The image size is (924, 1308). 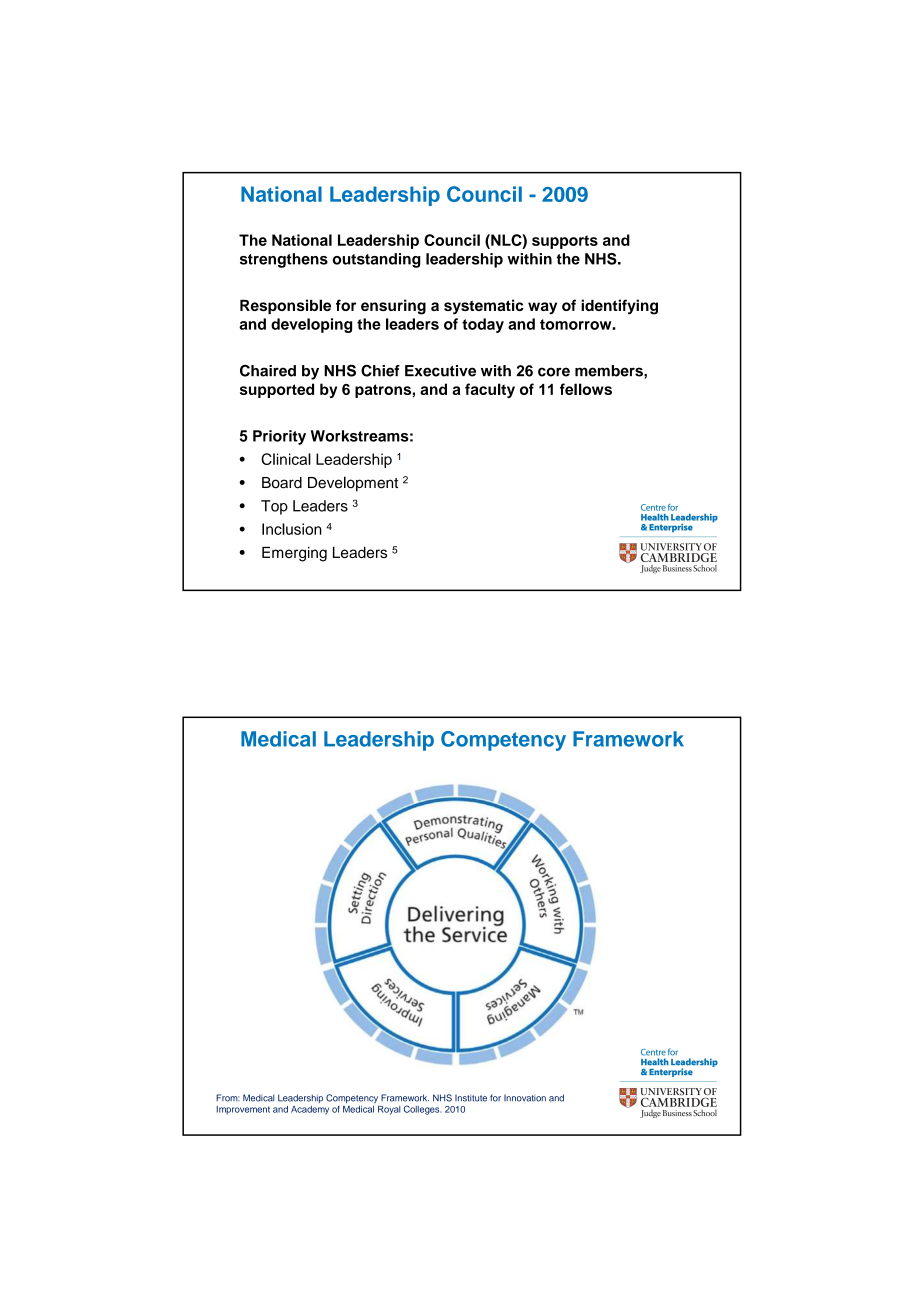 I want to click on Improvement, so click(x=243, y=1110).
